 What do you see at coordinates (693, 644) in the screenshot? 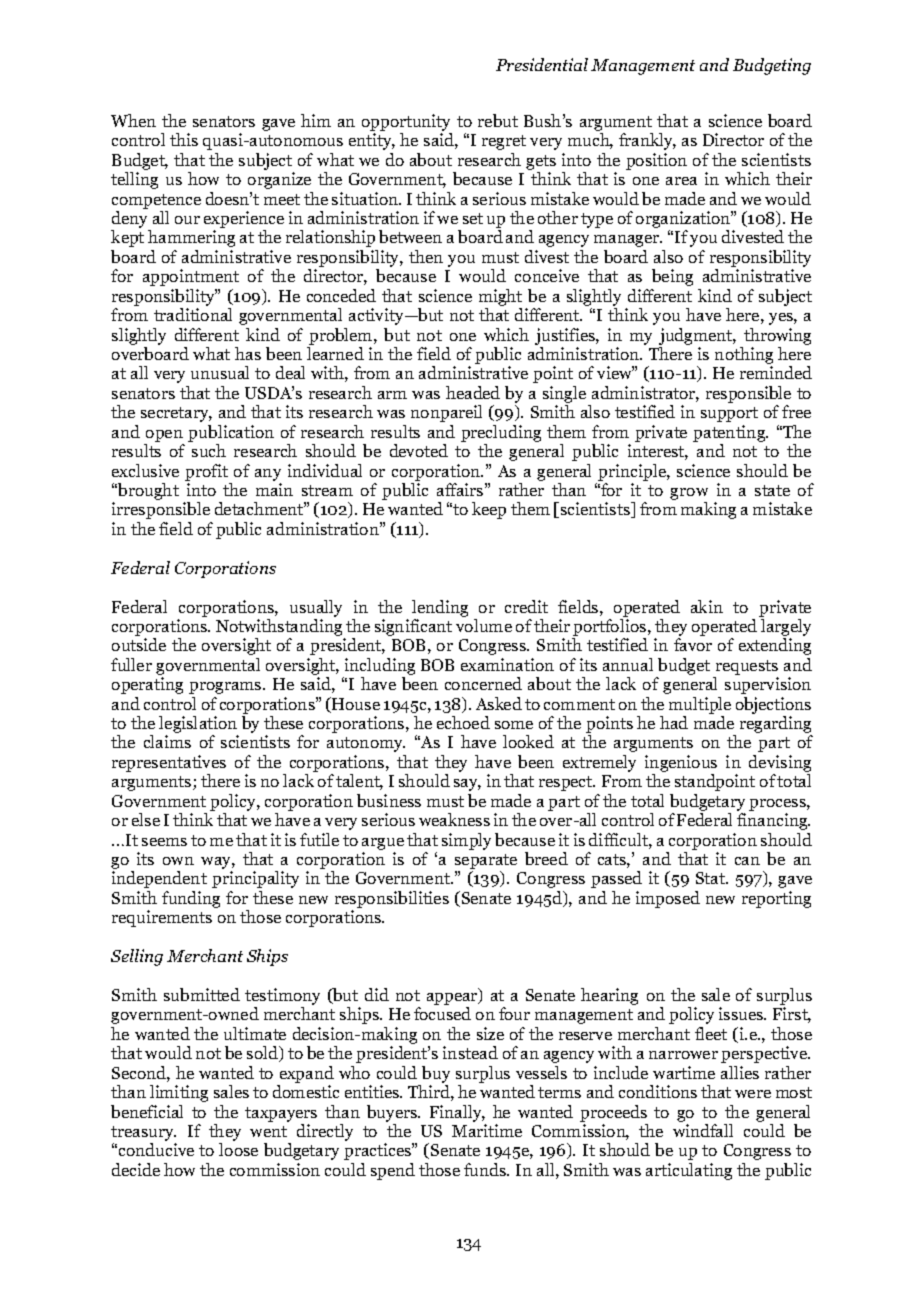
I see `favor` at bounding box center [693, 644].
